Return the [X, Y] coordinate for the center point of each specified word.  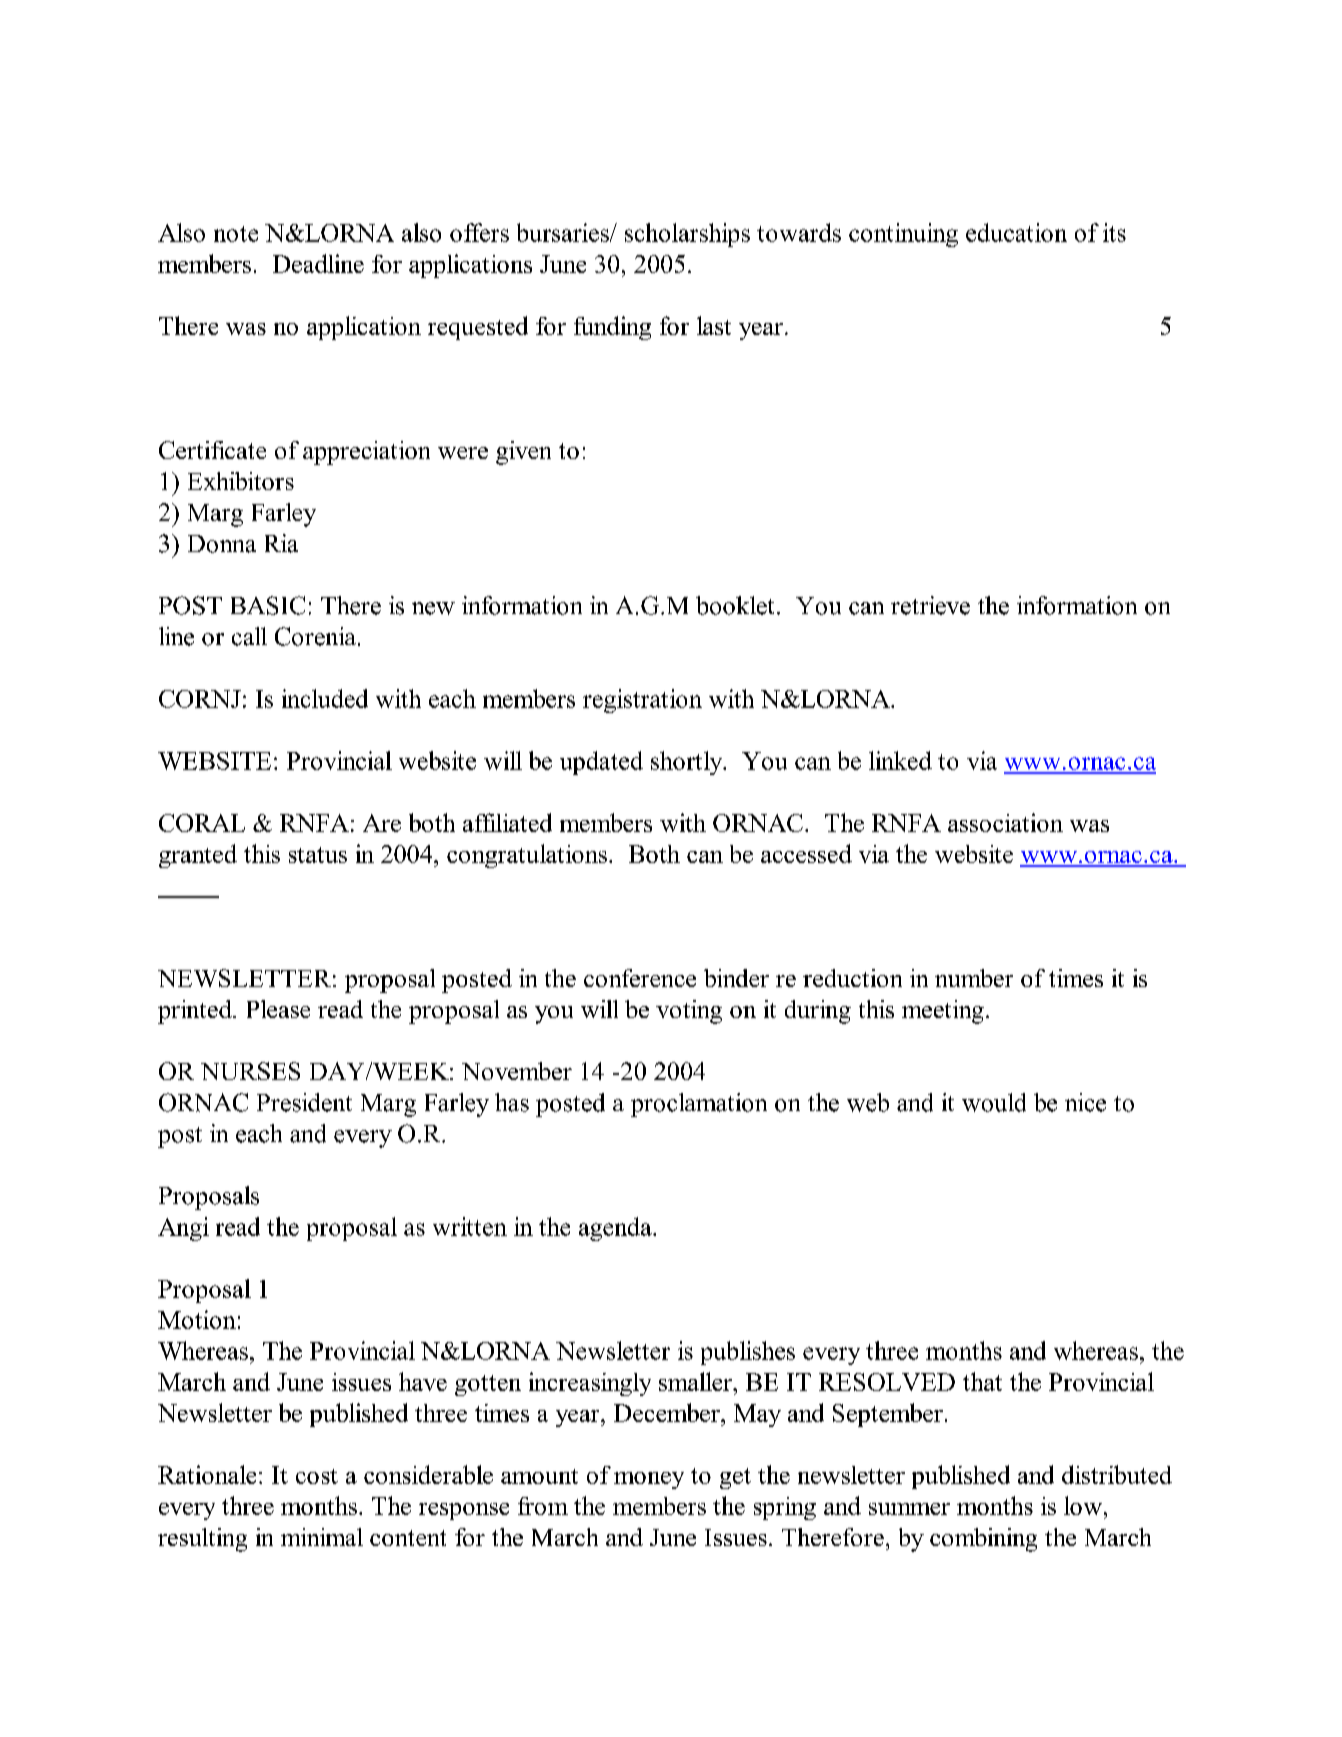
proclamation [699, 1105]
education [1016, 232]
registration [642, 701]
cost [317, 1476]
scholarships [687, 235]
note [236, 234]
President [304, 1102]
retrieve [930, 605]
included [325, 698]
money [649, 1480]
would [994, 1102]
